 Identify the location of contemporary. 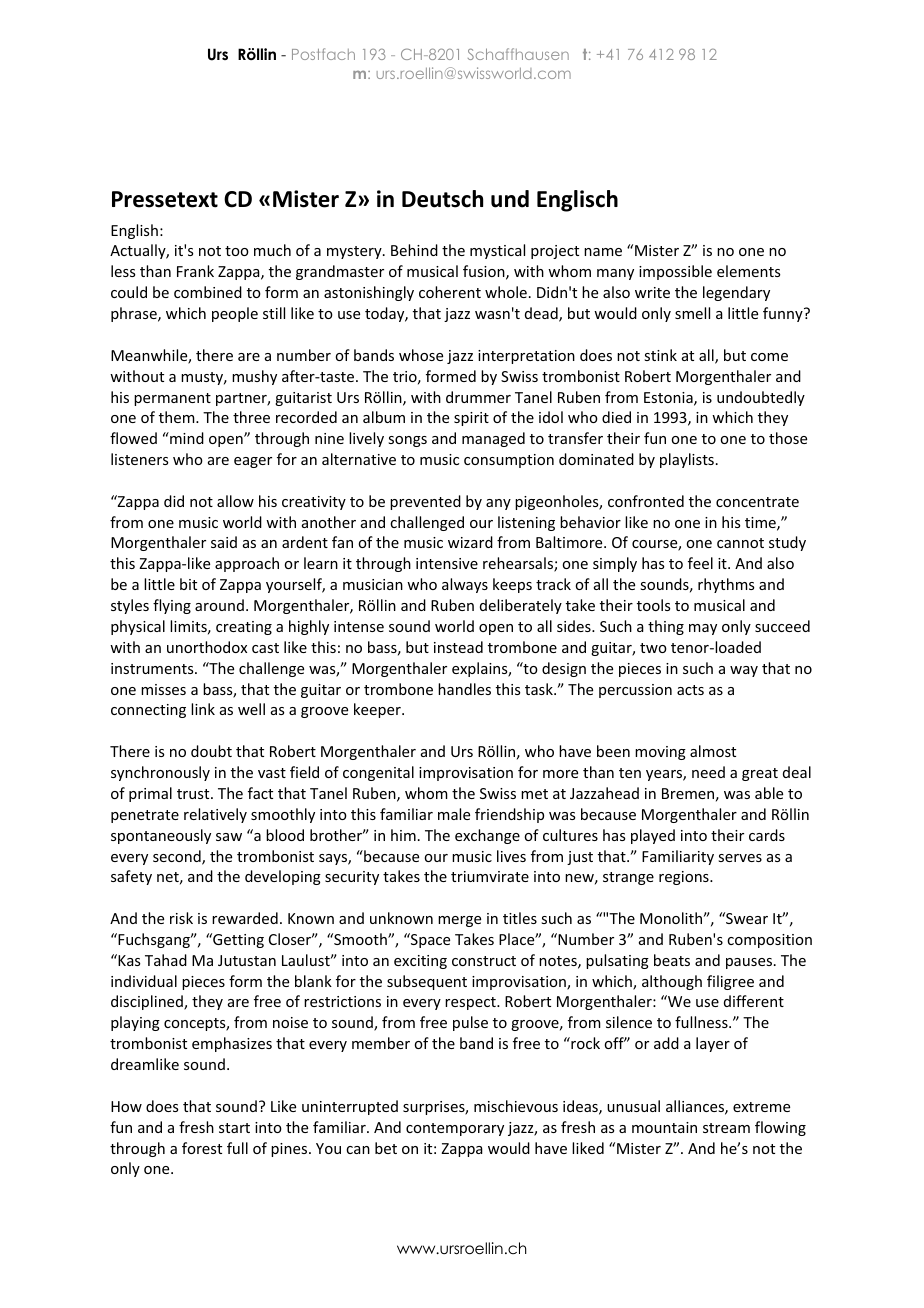
(455, 1129).
